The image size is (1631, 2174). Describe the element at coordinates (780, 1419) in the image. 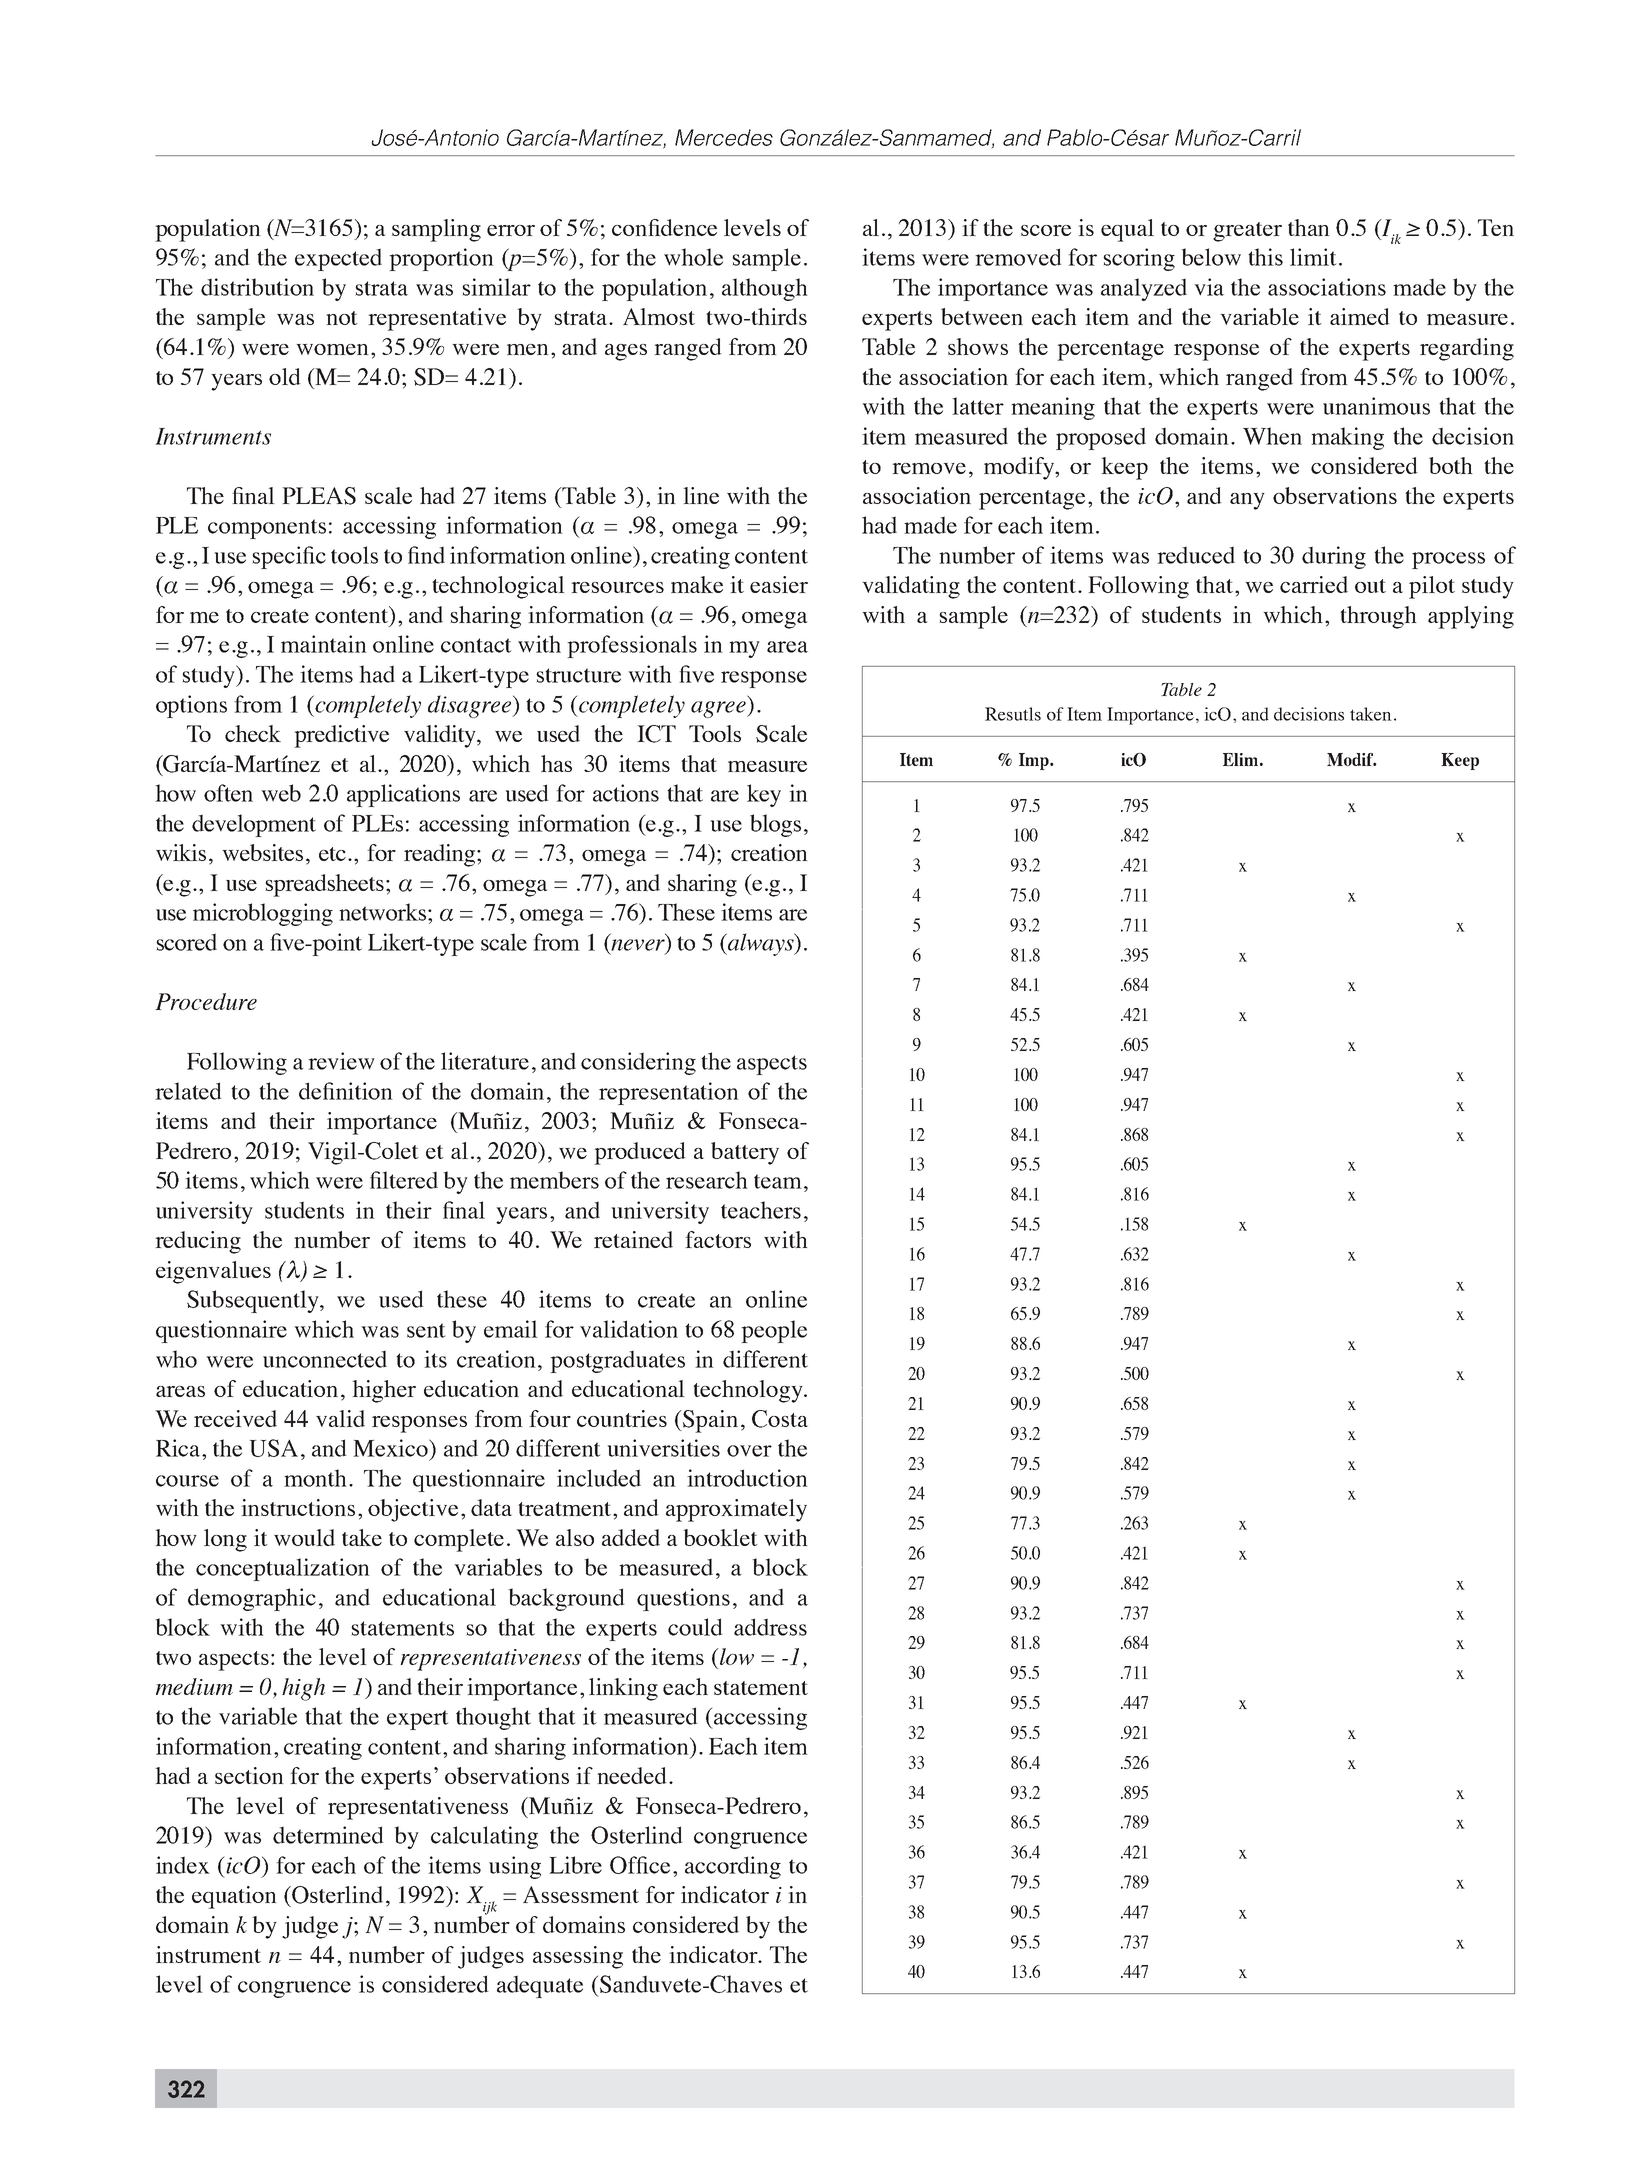

I see `Costa` at that location.
